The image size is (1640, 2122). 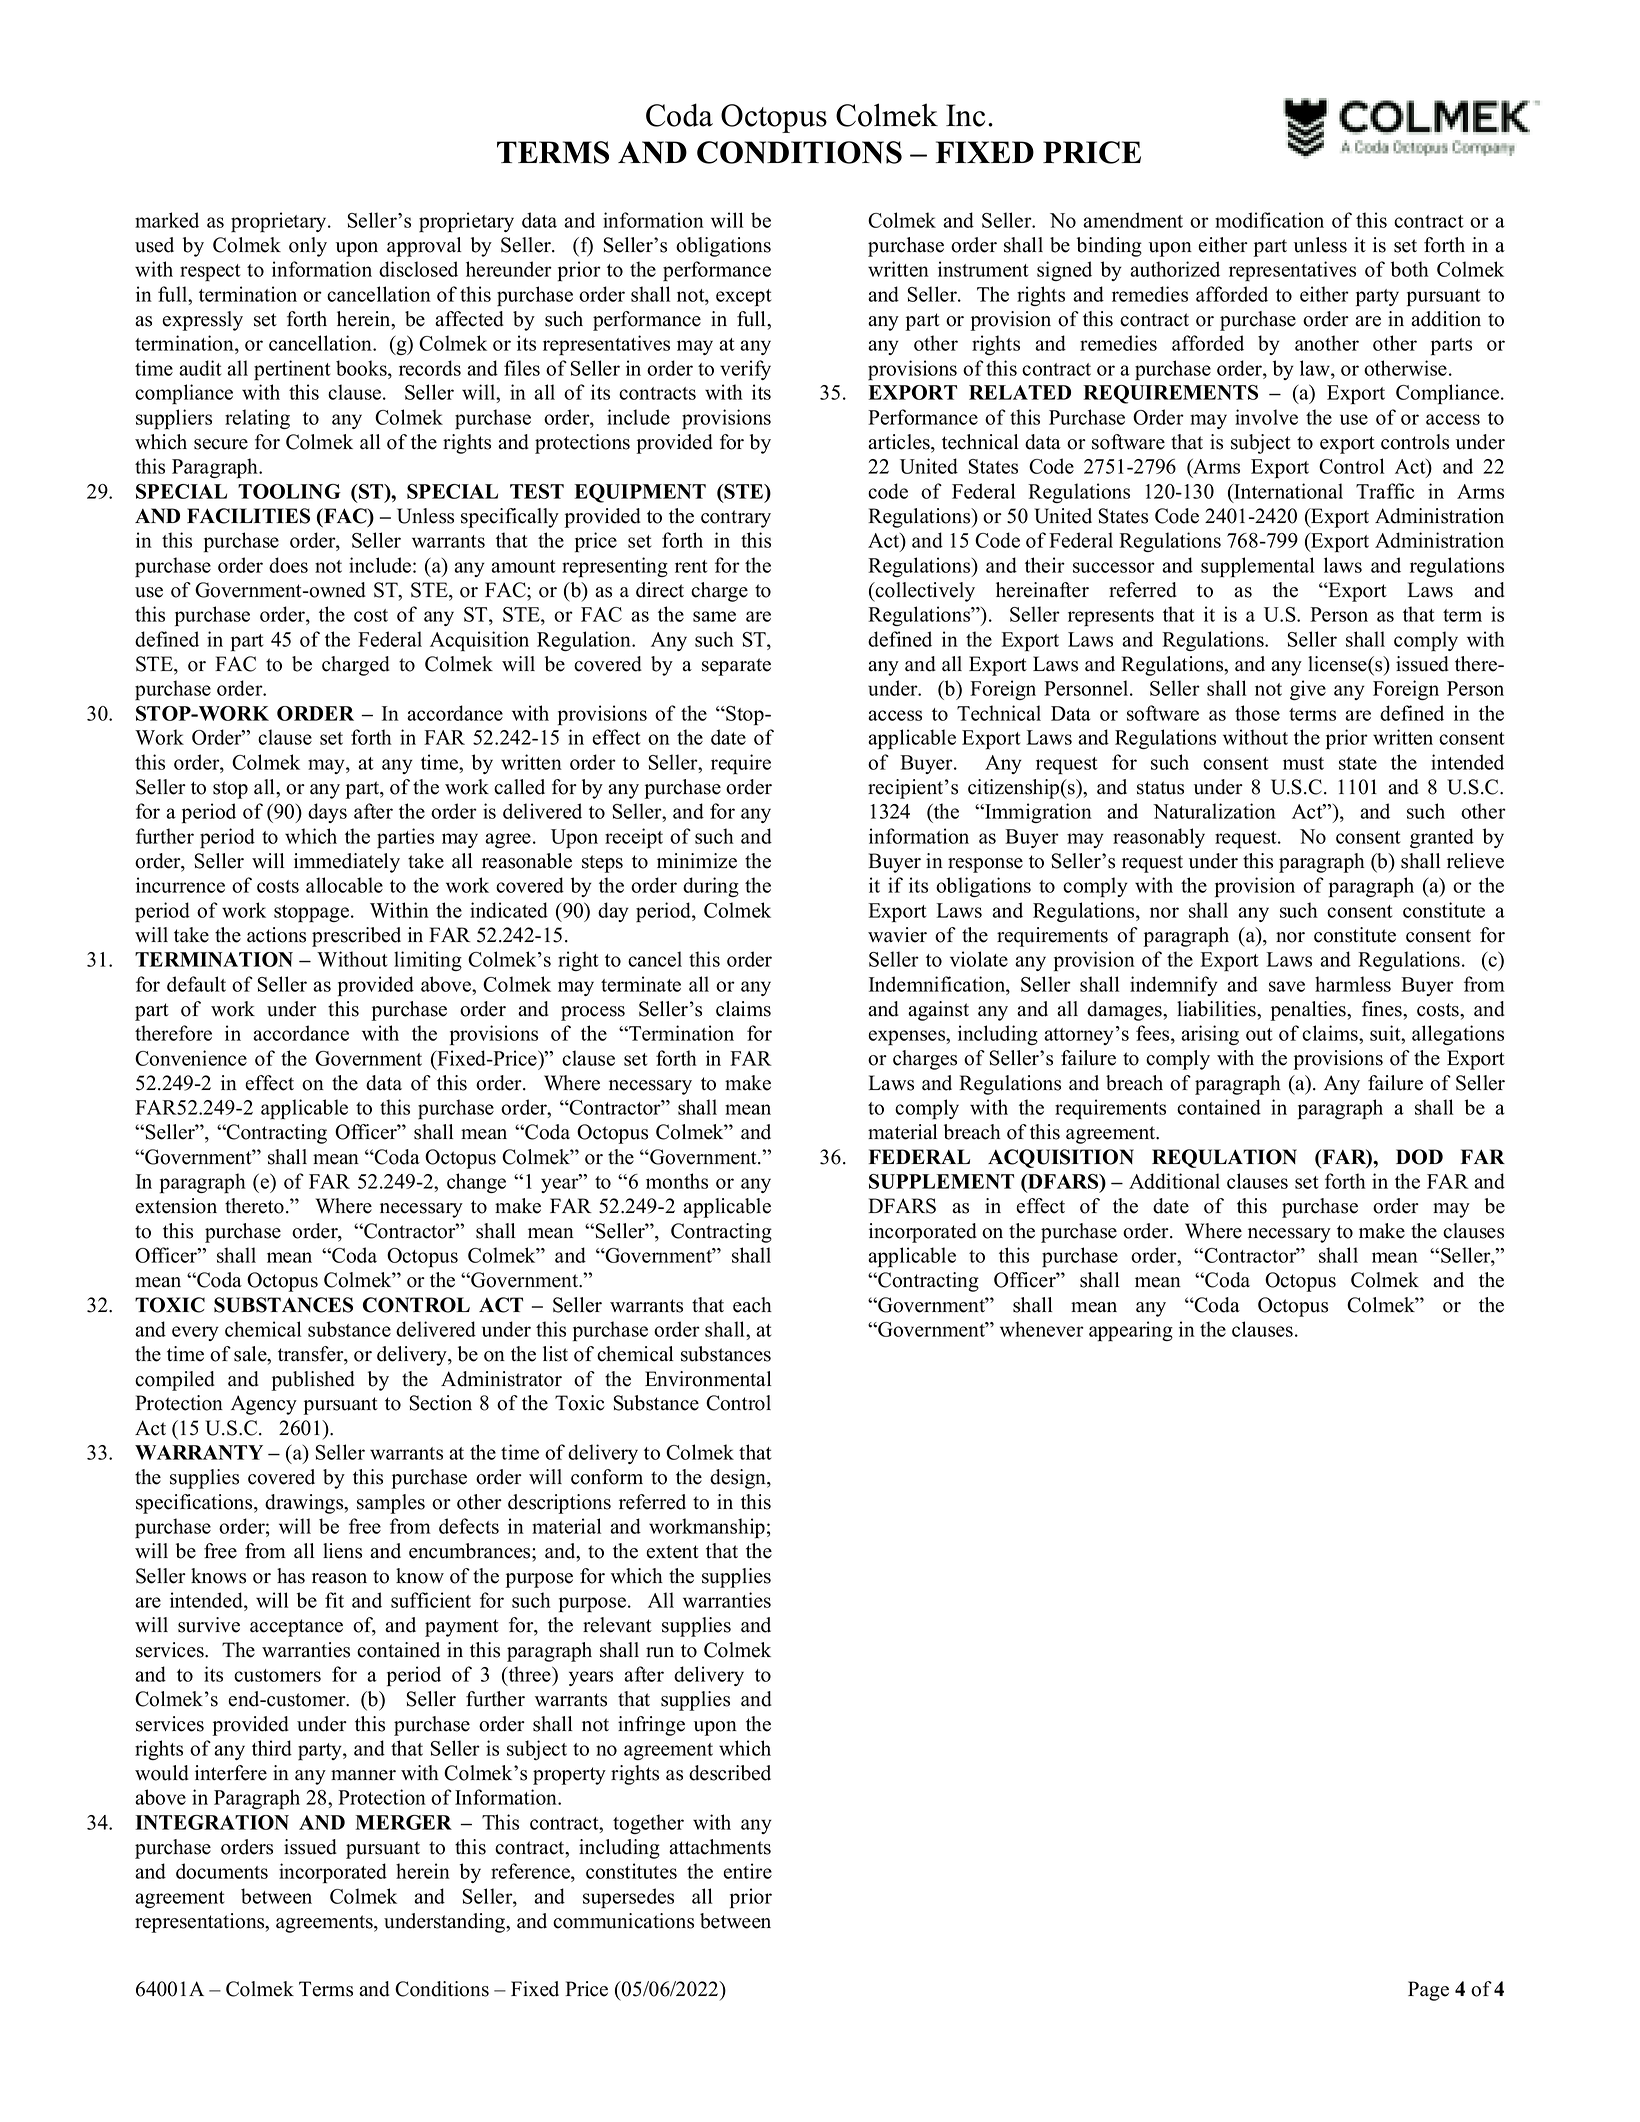 I want to click on documents, so click(x=222, y=1871).
